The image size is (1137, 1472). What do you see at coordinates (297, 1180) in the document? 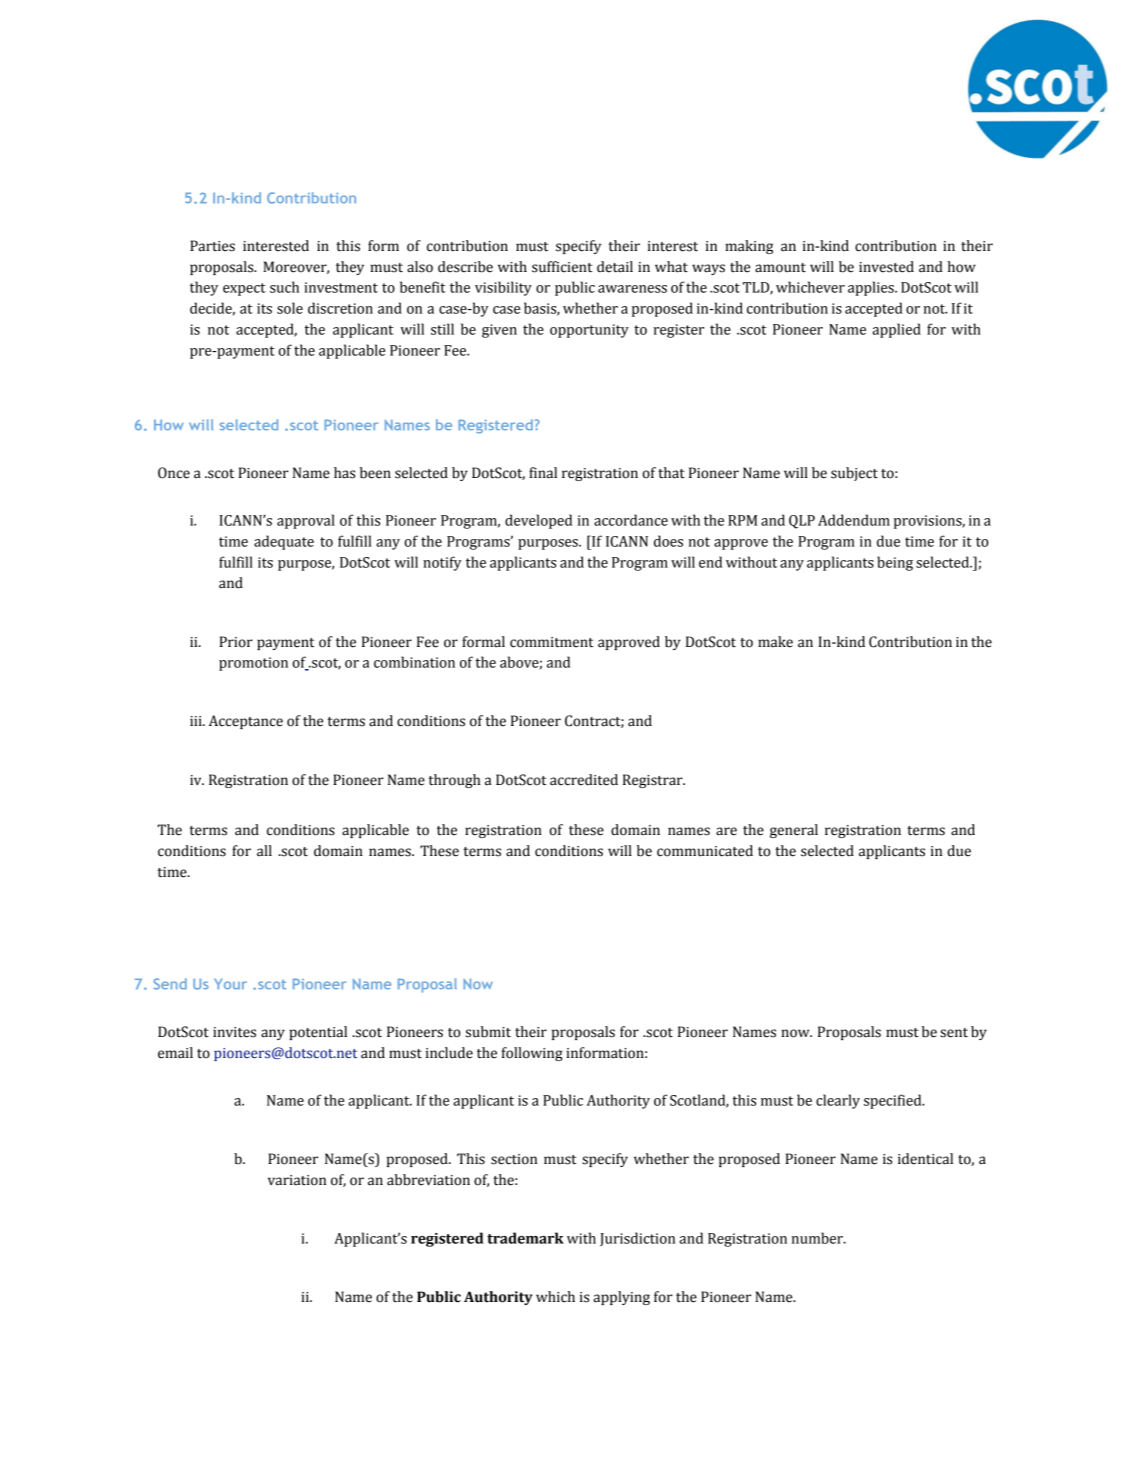
I see `variation` at bounding box center [297, 1180].
